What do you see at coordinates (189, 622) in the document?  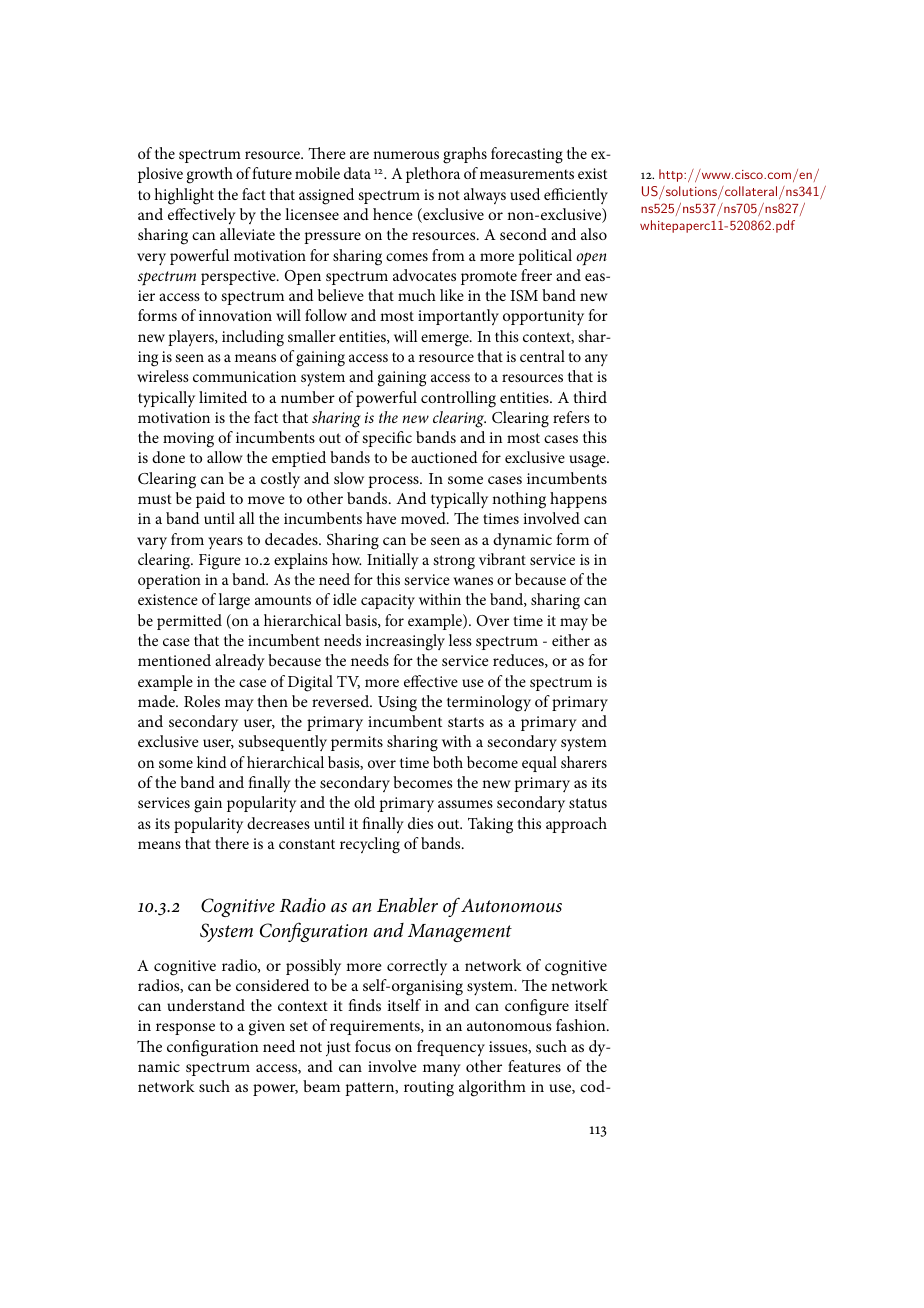 I see `permitted` at bounding box center [189, 622].
